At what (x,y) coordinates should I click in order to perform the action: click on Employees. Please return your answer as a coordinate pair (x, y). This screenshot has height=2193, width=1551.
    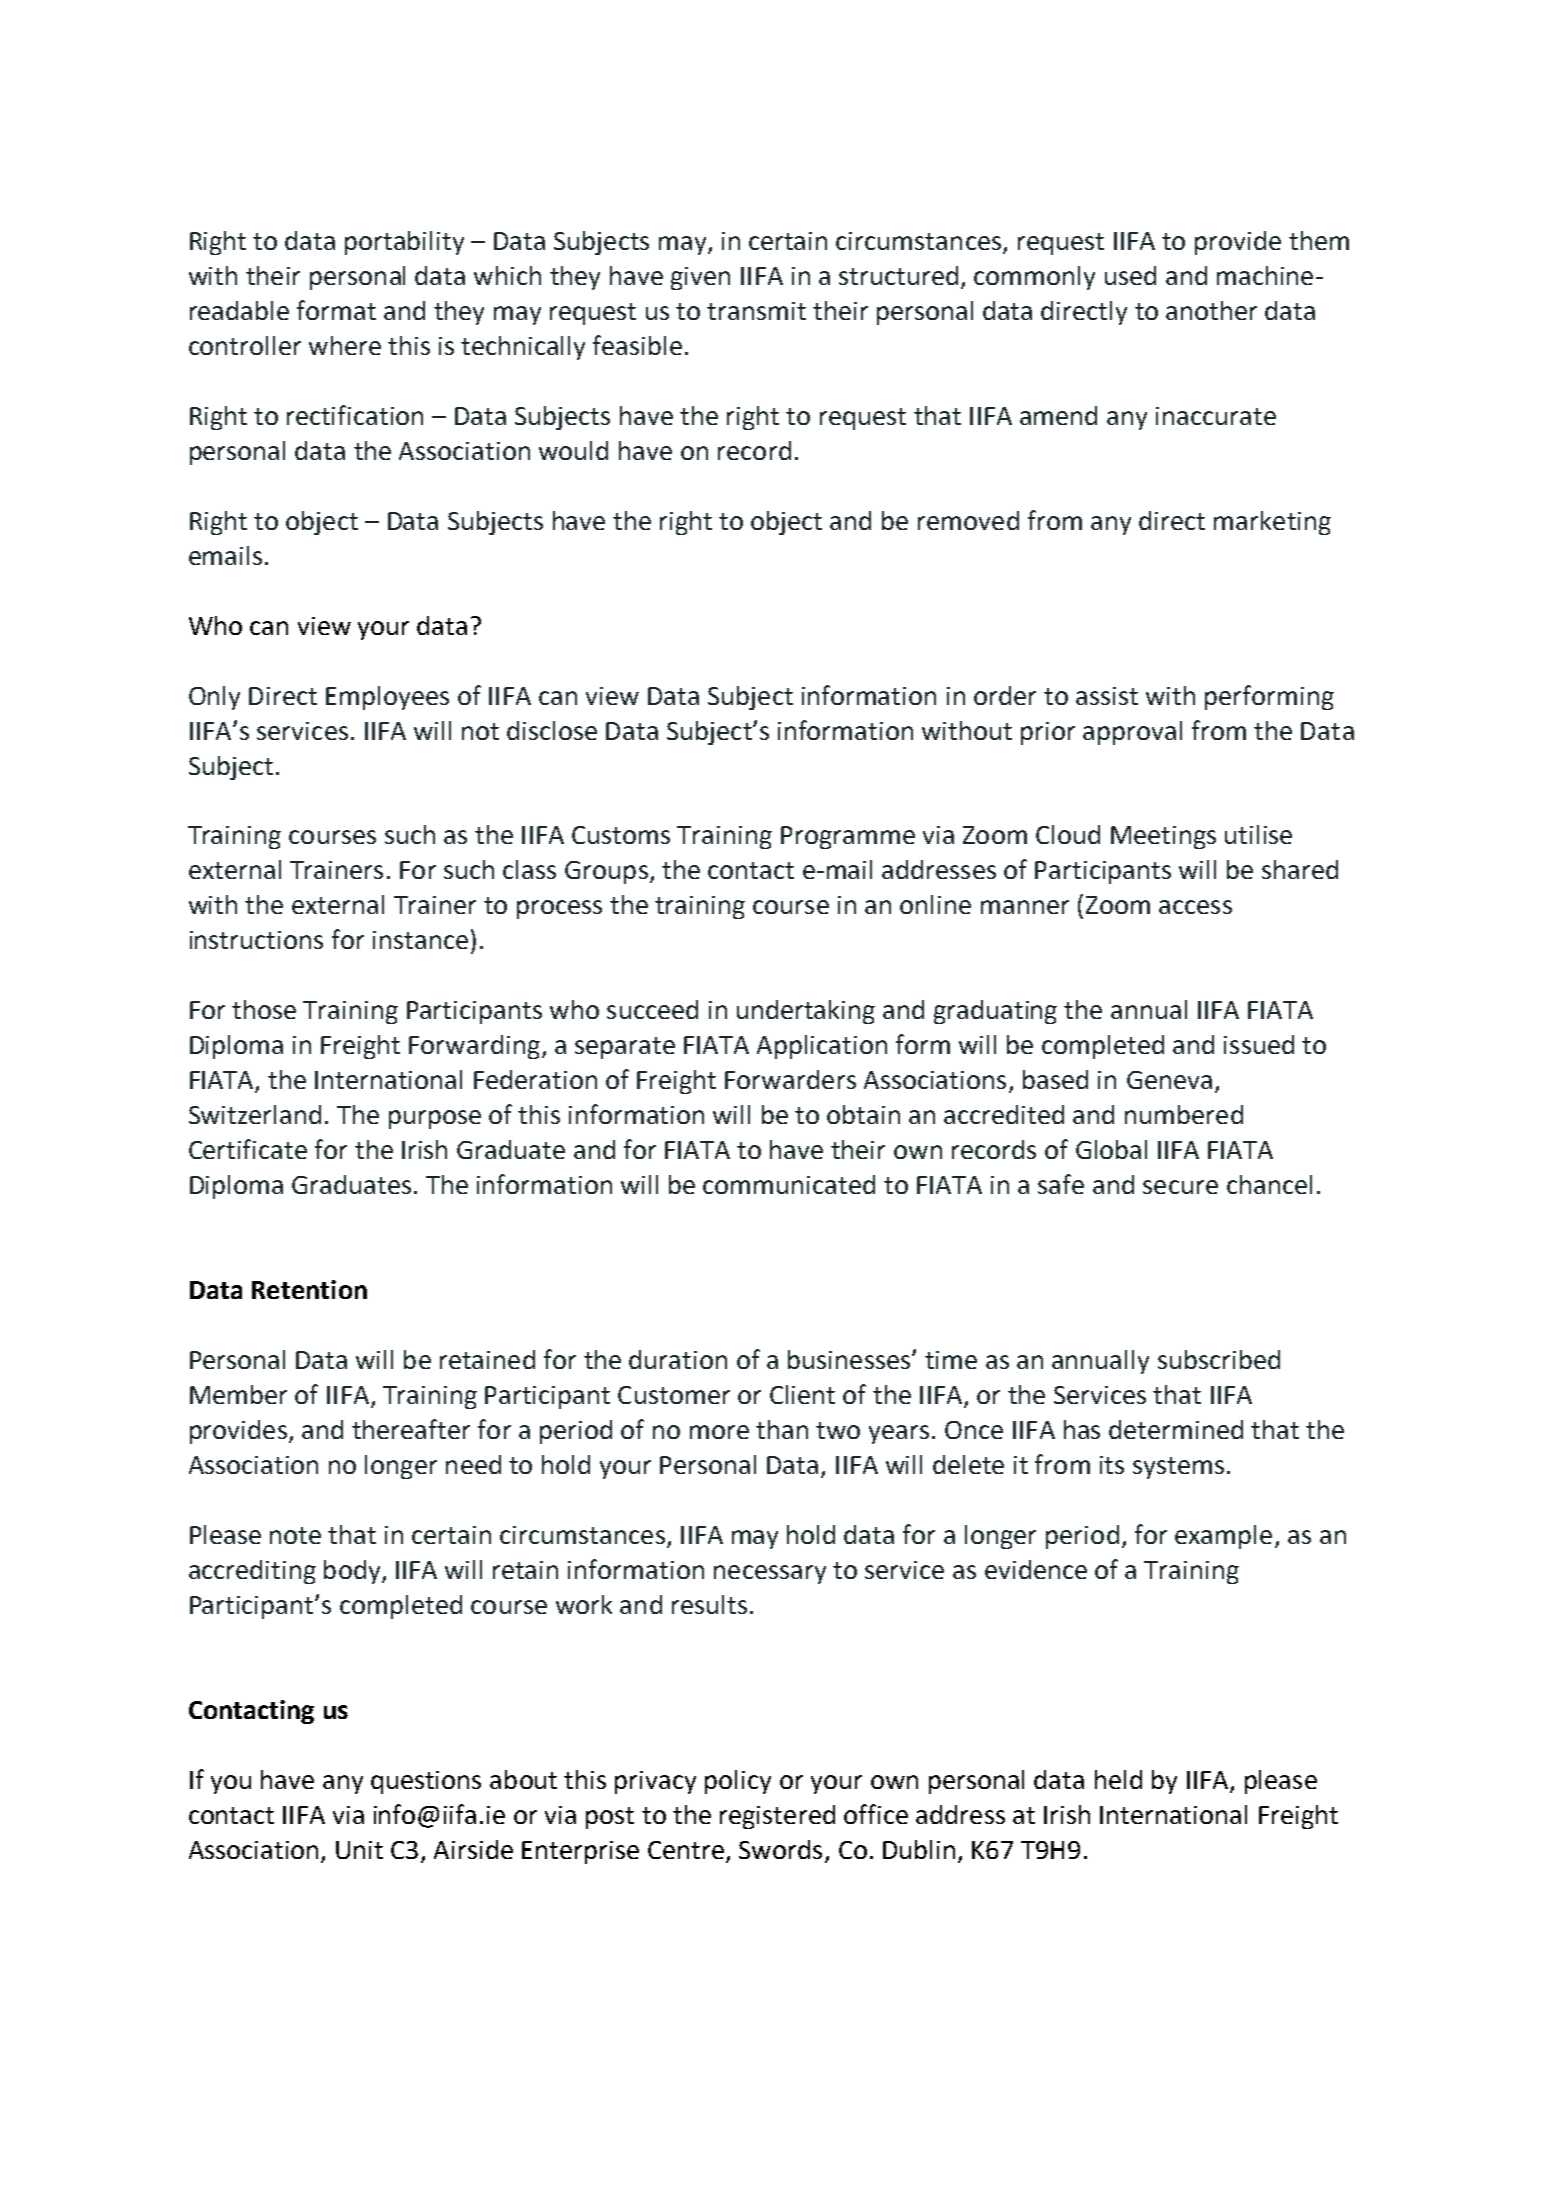
    Looking at the image, I should click on (387, 698).
